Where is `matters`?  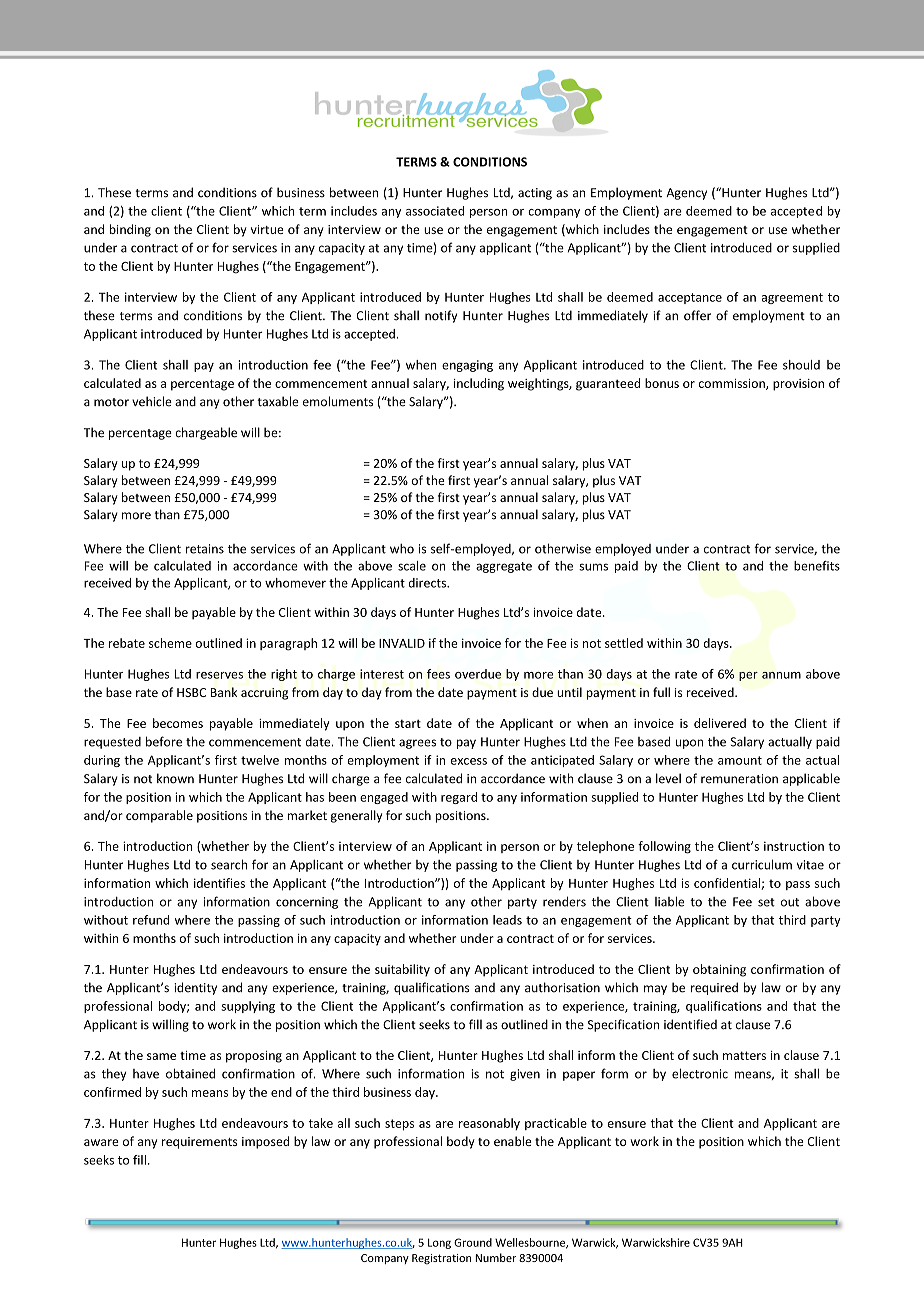 matters is located at coordinates (744, 1055).
